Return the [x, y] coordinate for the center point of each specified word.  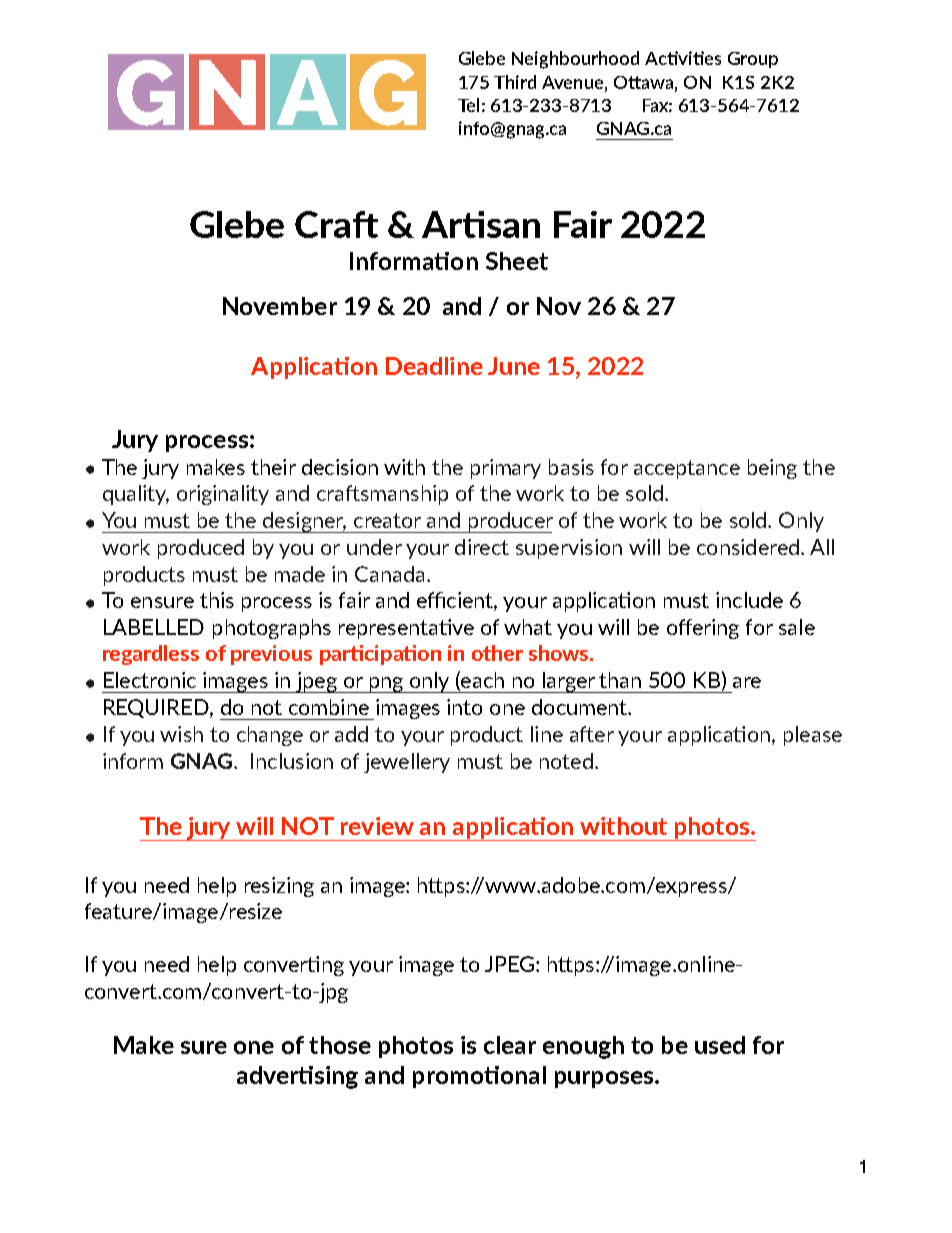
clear [510, 1045]
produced [201, 549]
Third [515, 82]
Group [753, 60]
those [340, 1045]
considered [748, 547]
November [280, 306]
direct [482, 547]
